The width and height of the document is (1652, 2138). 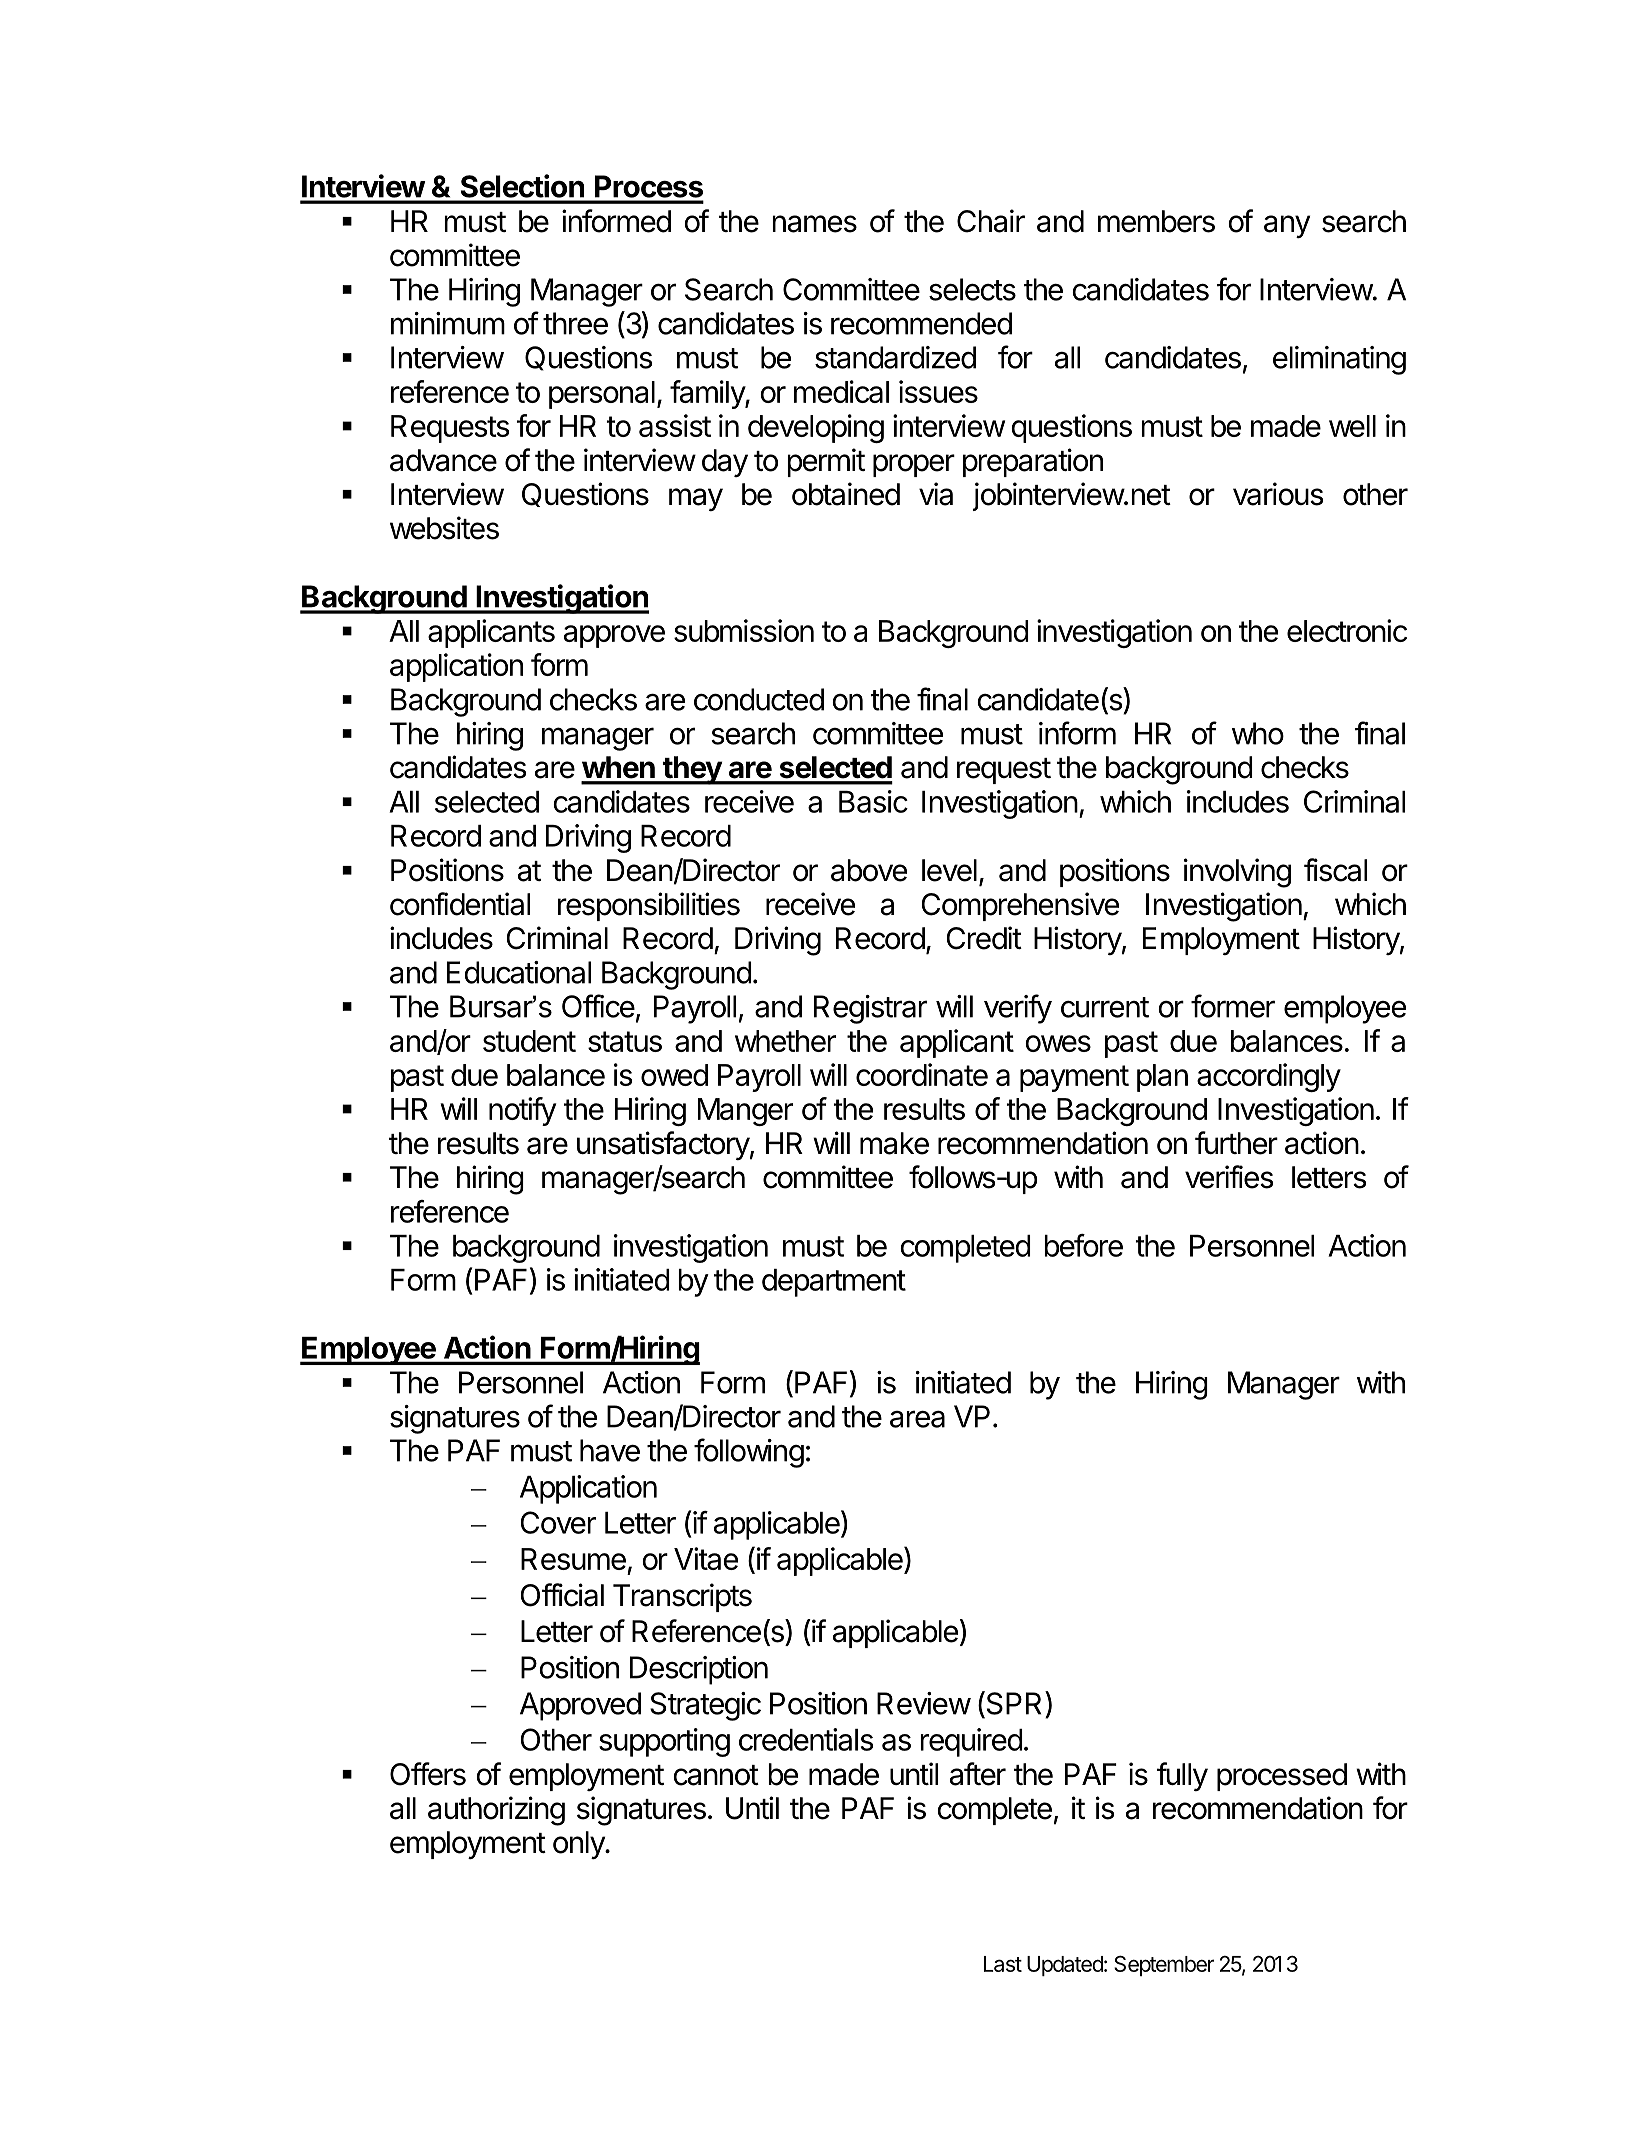 What do you see at coordinates (1258, 733) in the document?
I see `who` at bounding box center [1258, 733].
